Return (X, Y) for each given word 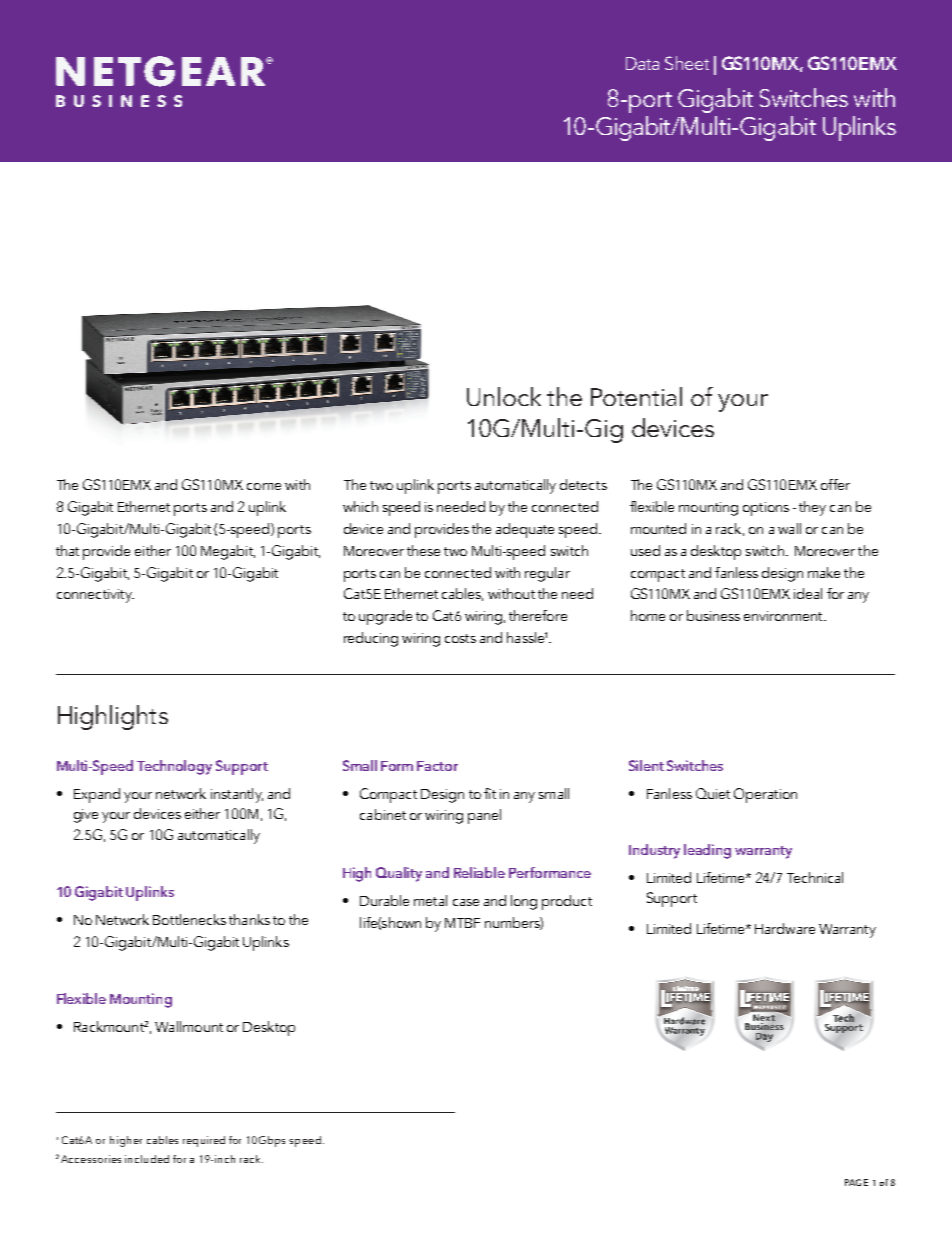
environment (784, 616)
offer (835, 484)
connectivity (95, 596)
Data (642, 63)
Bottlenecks (189, 919)
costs (460, 638)
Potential (636, 396)
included (147, 1159)
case (466, 902)
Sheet (687, 63)
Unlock (504, 396)
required (204, 1141)
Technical (815, 877)
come (264, 486)
